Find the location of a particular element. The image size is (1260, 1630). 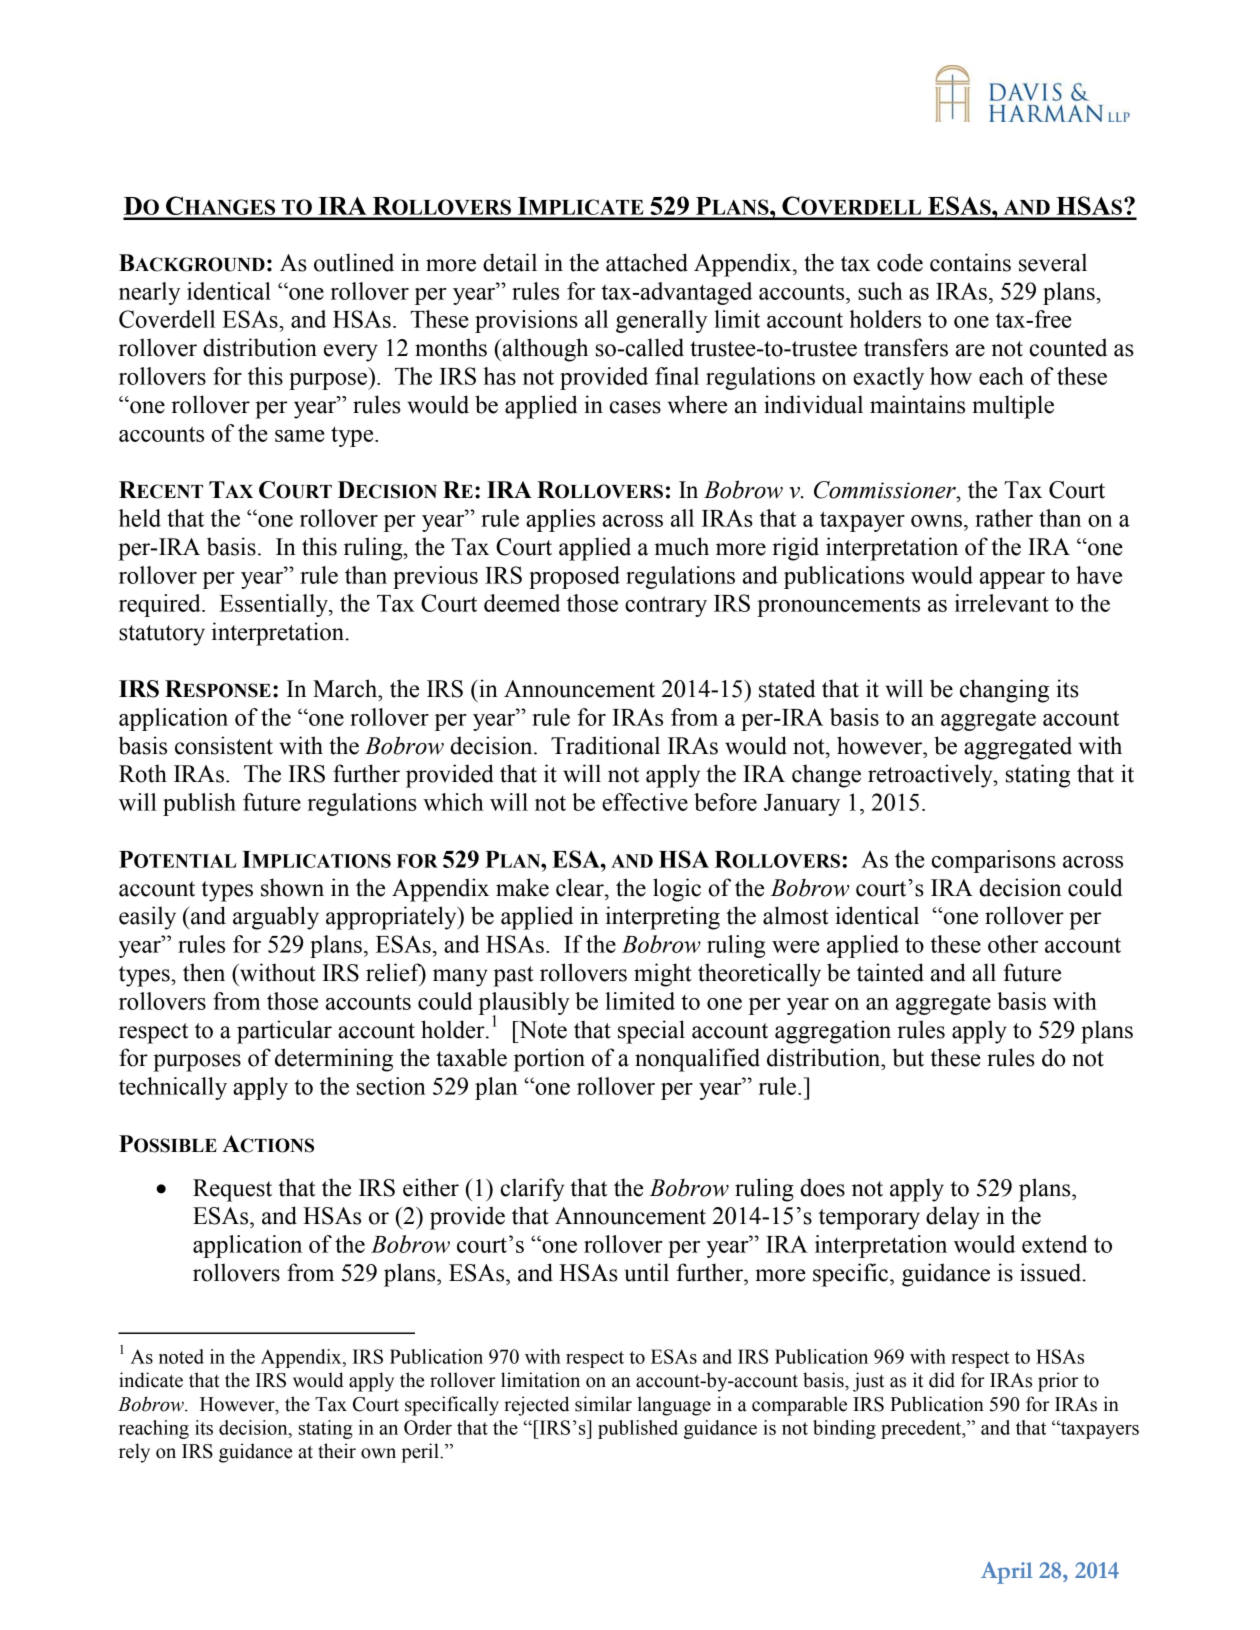

their is located at coordinates (337, 1451).
